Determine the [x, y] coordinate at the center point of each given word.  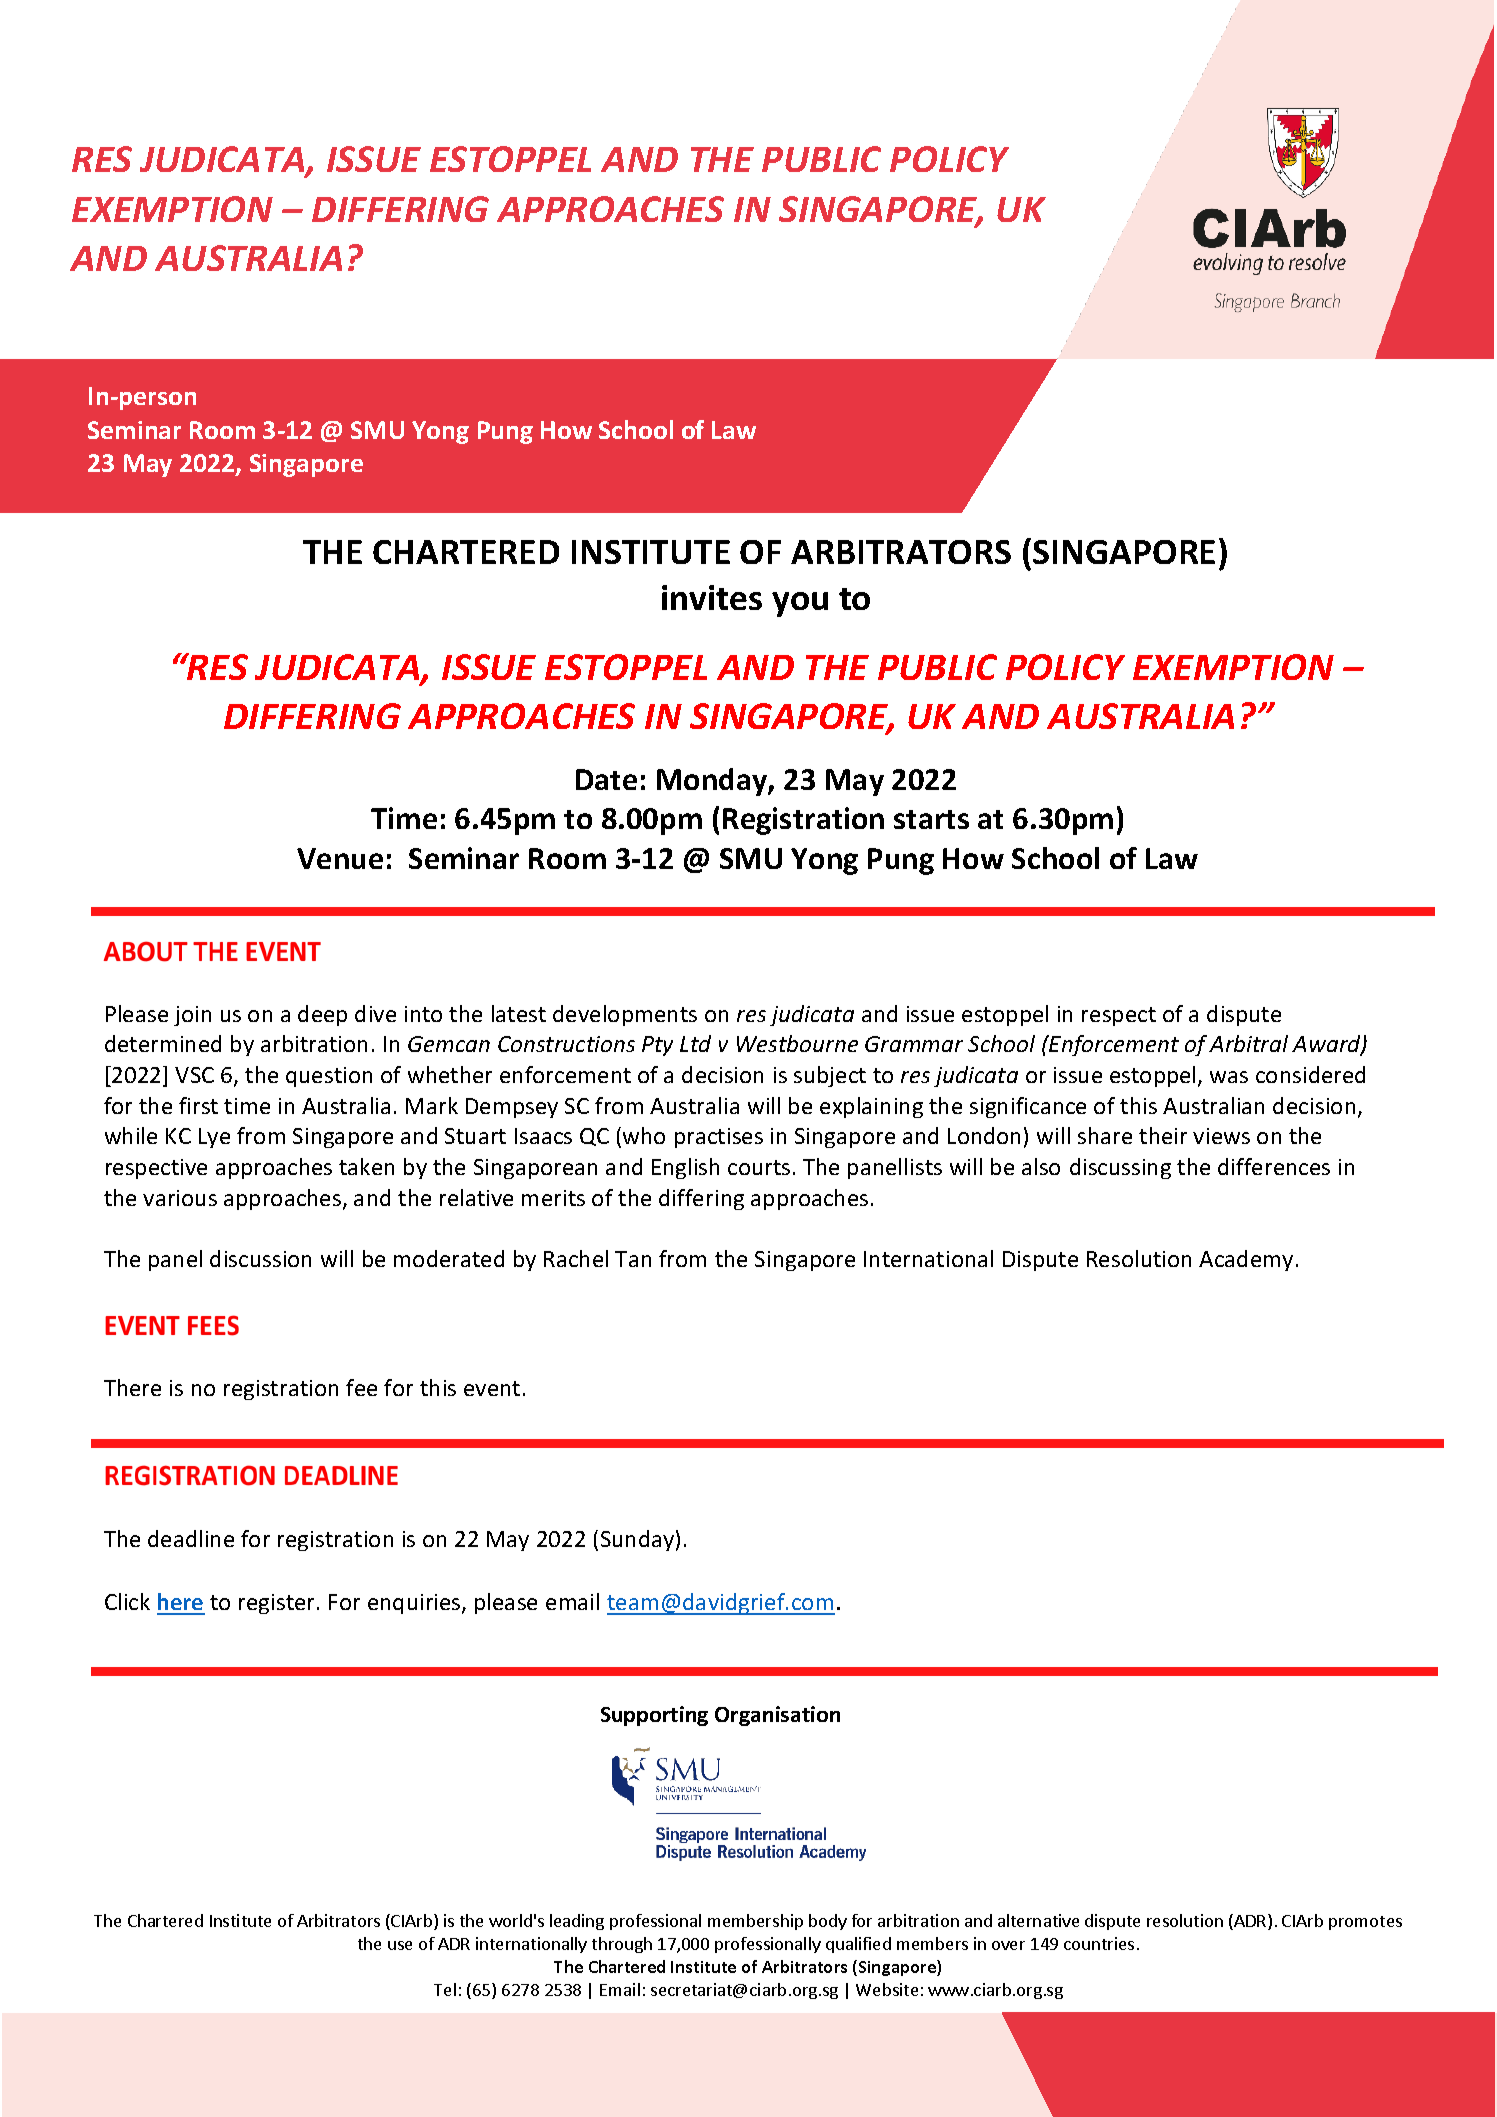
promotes [1365, 1923]
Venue [340, 858]
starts [931, 819]
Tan [633, 1259]
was [1229, 1077]
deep [322, 1015]
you [800, 604]
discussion [260, 1258]
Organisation [777, 1716]
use [400, 1945]
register [278, 1604]
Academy [1246, 1260]
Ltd [695, 1043]
